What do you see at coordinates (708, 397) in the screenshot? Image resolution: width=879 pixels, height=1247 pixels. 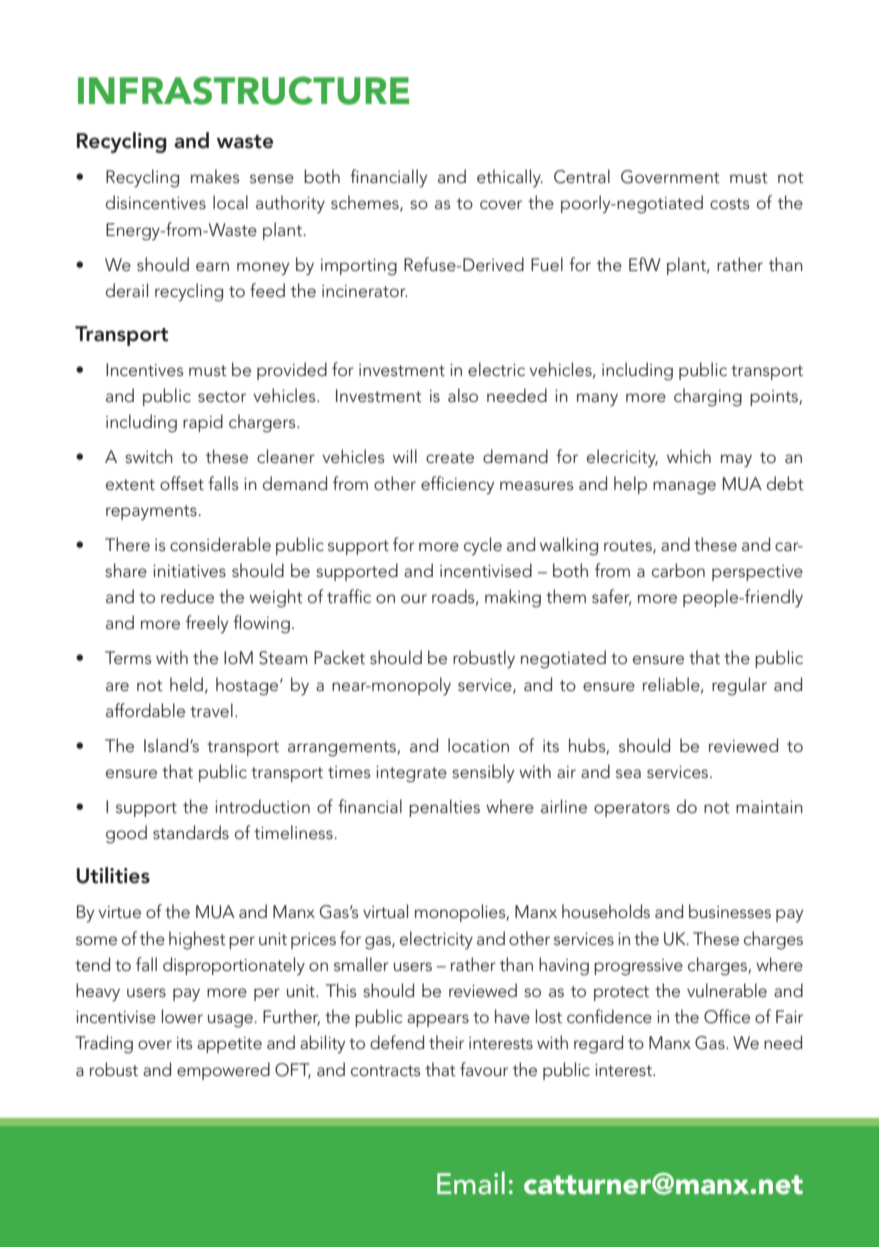 I see `charging` at bounding box center [708, 397].
